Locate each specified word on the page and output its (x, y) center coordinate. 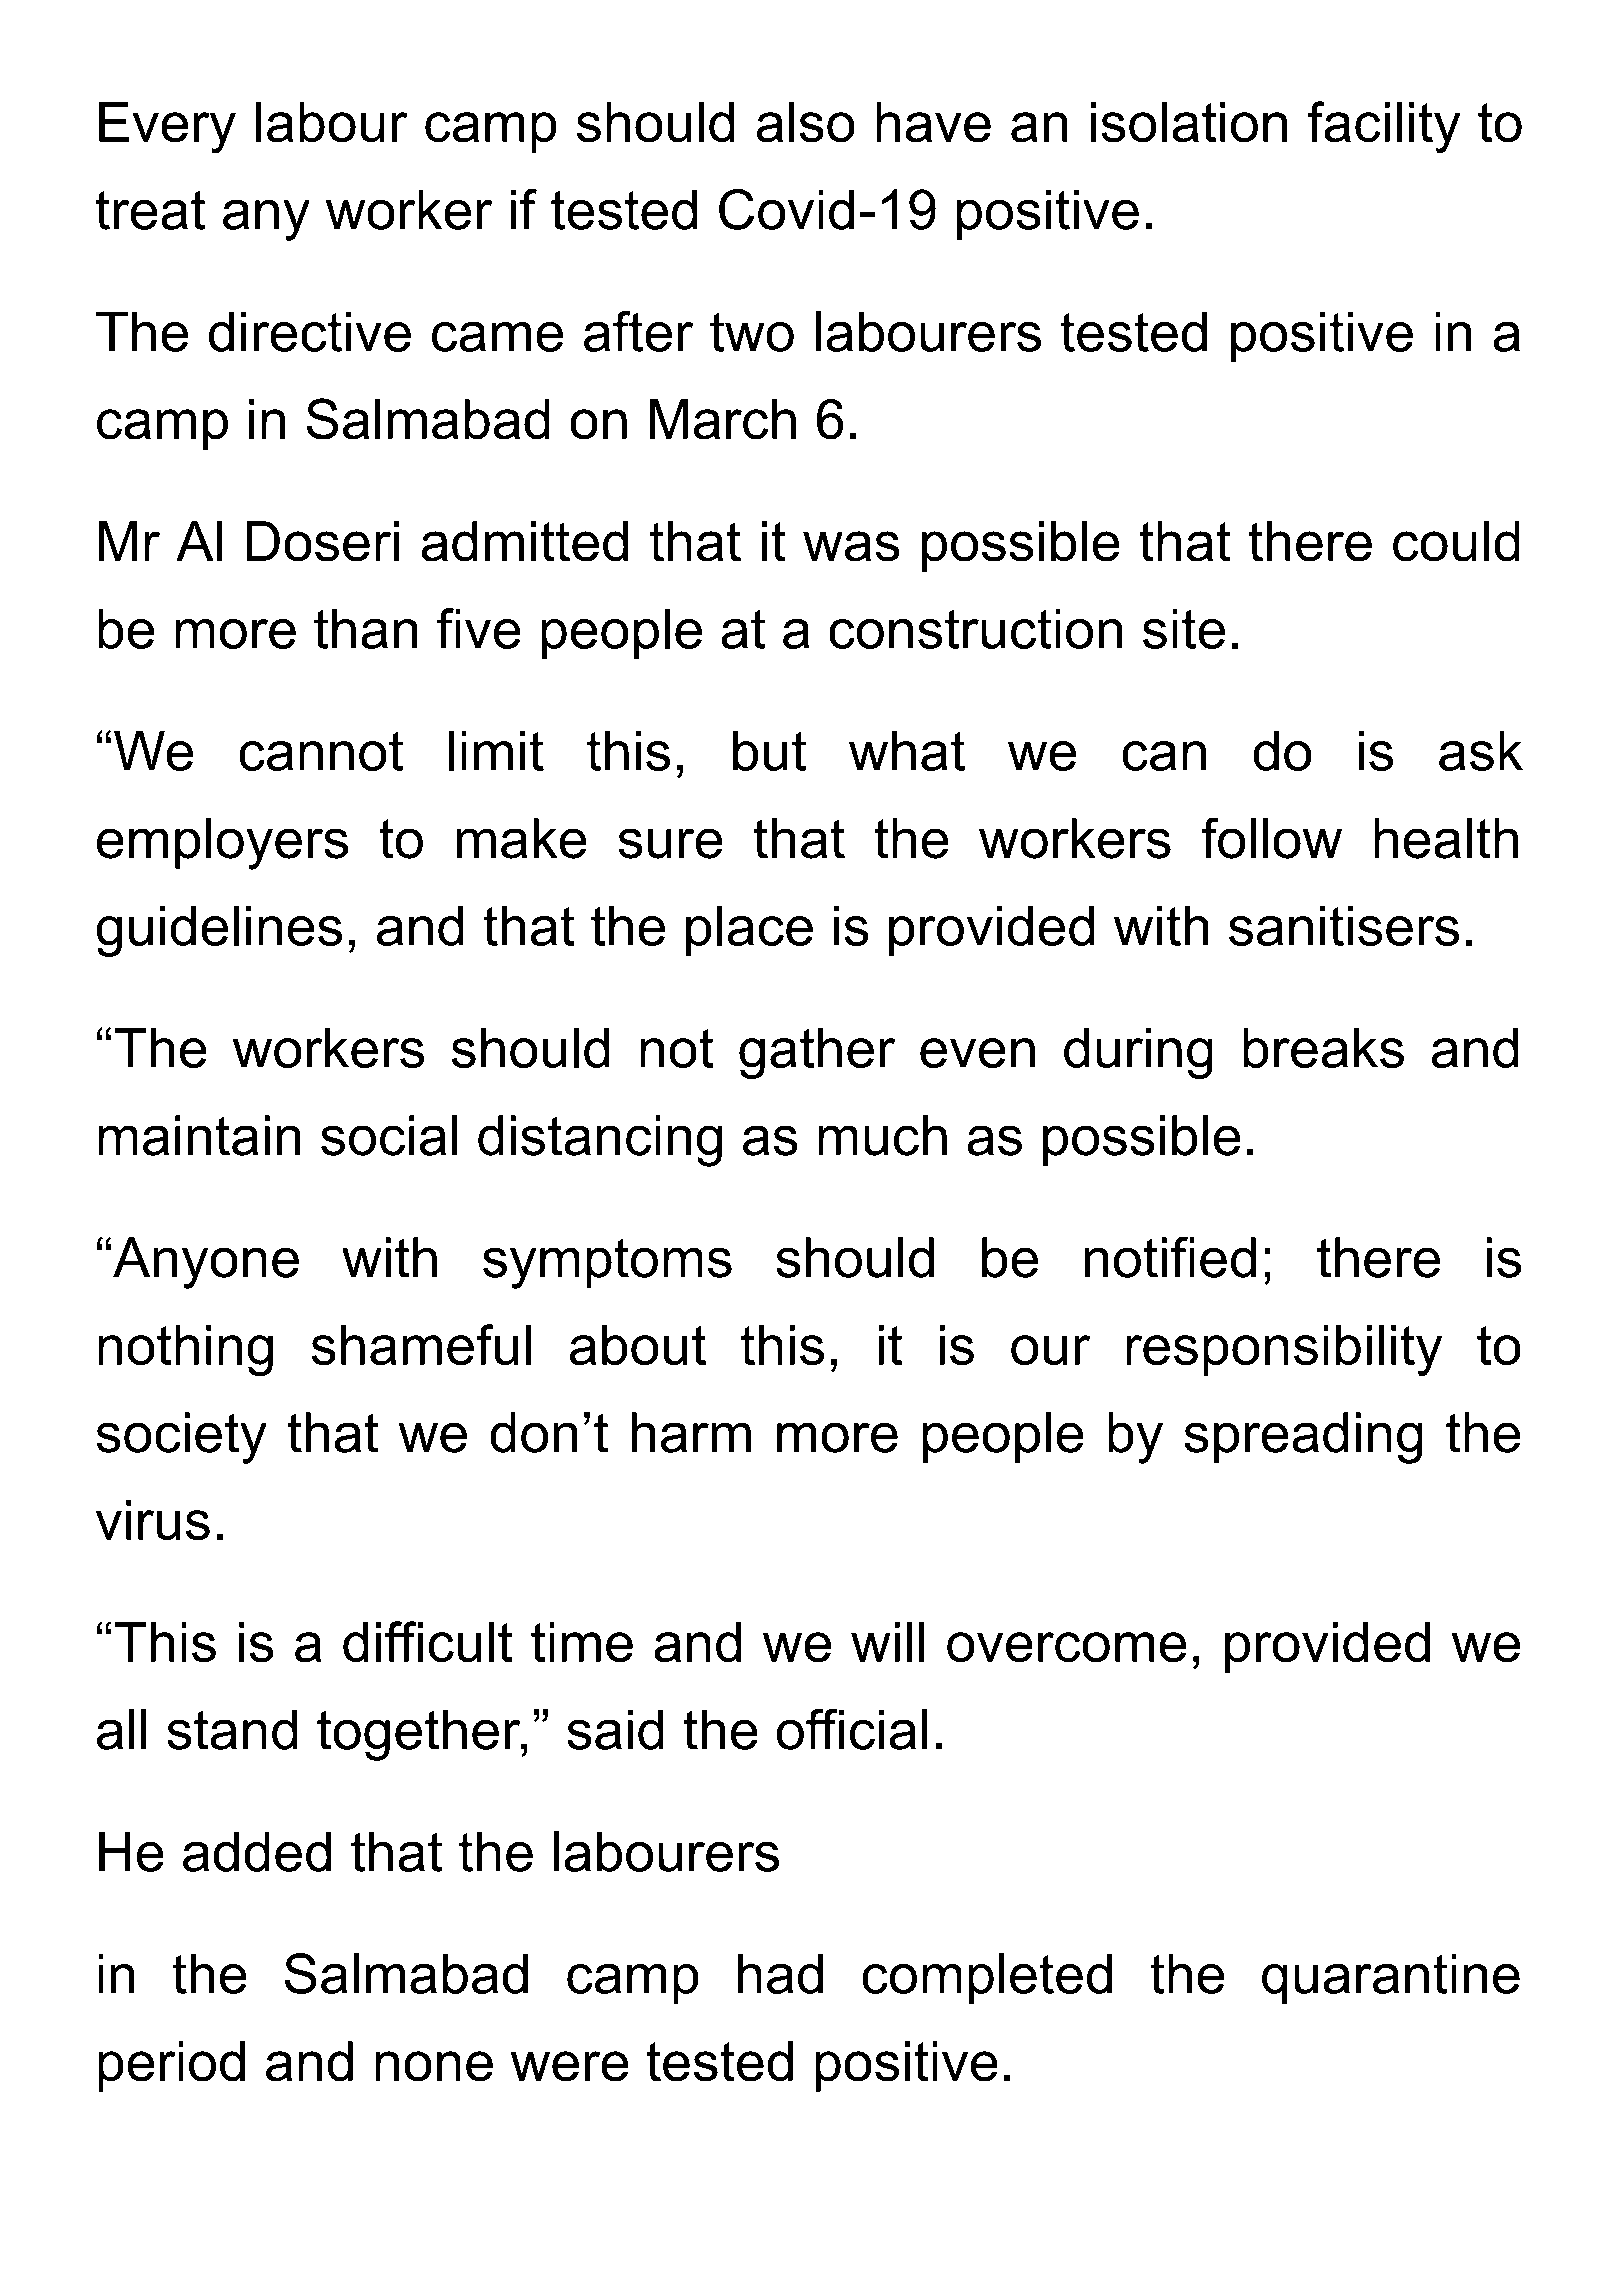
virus (153, 1520)
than (366, 628)
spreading (1303, 1438)
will (887, 1642)
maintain (199, 1135)
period (171, 2066)
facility (1384, 127)
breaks (1323, 1048)
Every (167, 128)
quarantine (1391, 1979)
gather (817, 1053)
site (1184, 628)
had (780, 1973)
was (851, 546)
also (806, 122)
